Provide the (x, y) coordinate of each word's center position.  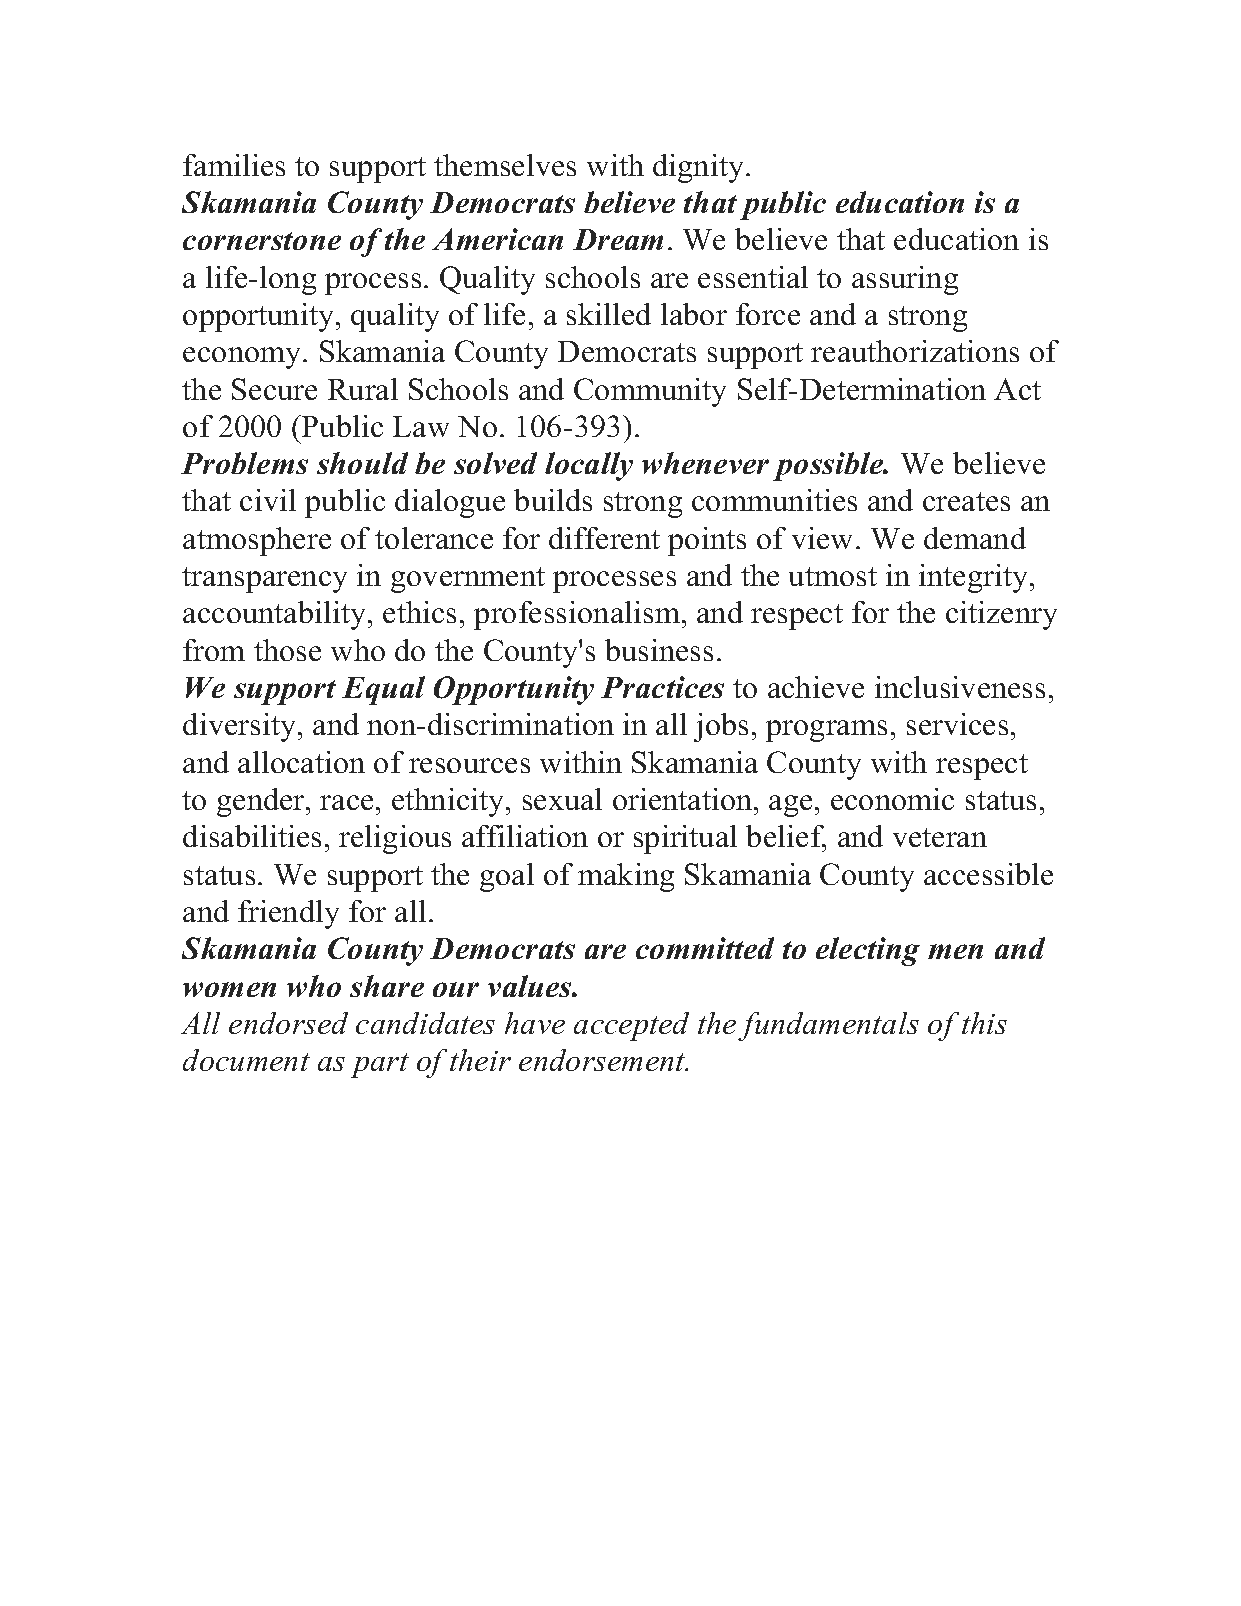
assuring (905, 280)
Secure (274, 389)
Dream (618, 239)
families (234, 165)
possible (829, 466)
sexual (562, 799)
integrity (975, 578)
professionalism (577, 615)
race (346, 802)
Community (650, 392)
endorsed (288, 1023)
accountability (276, 615)
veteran (940, 837)
